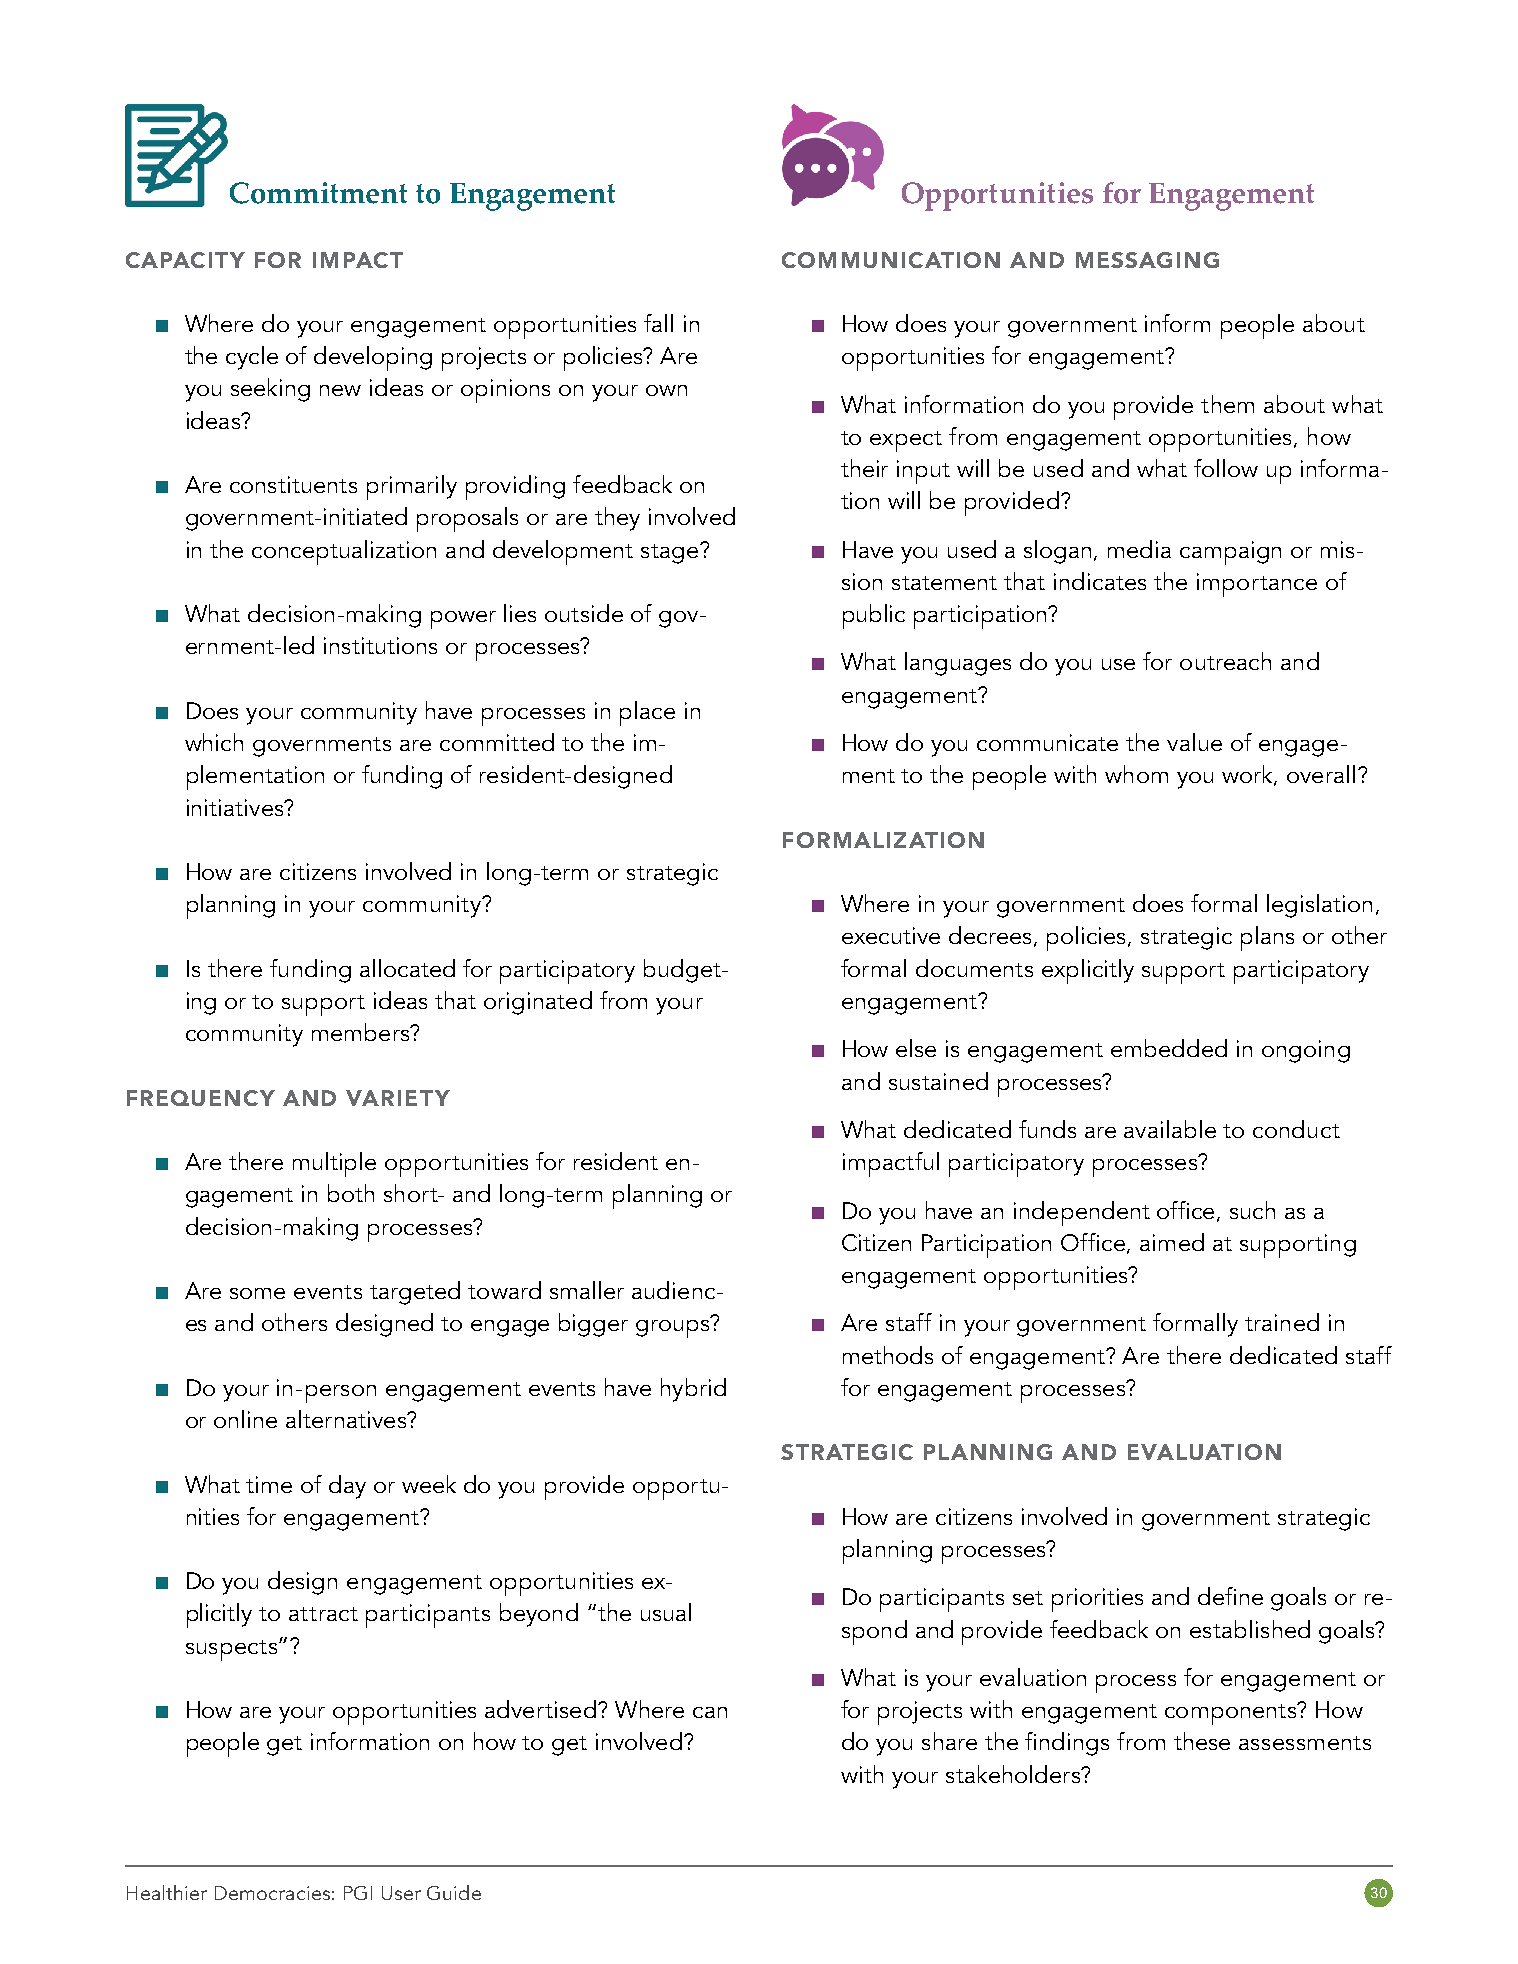  I want to click on groups, so click(672, 1329).
